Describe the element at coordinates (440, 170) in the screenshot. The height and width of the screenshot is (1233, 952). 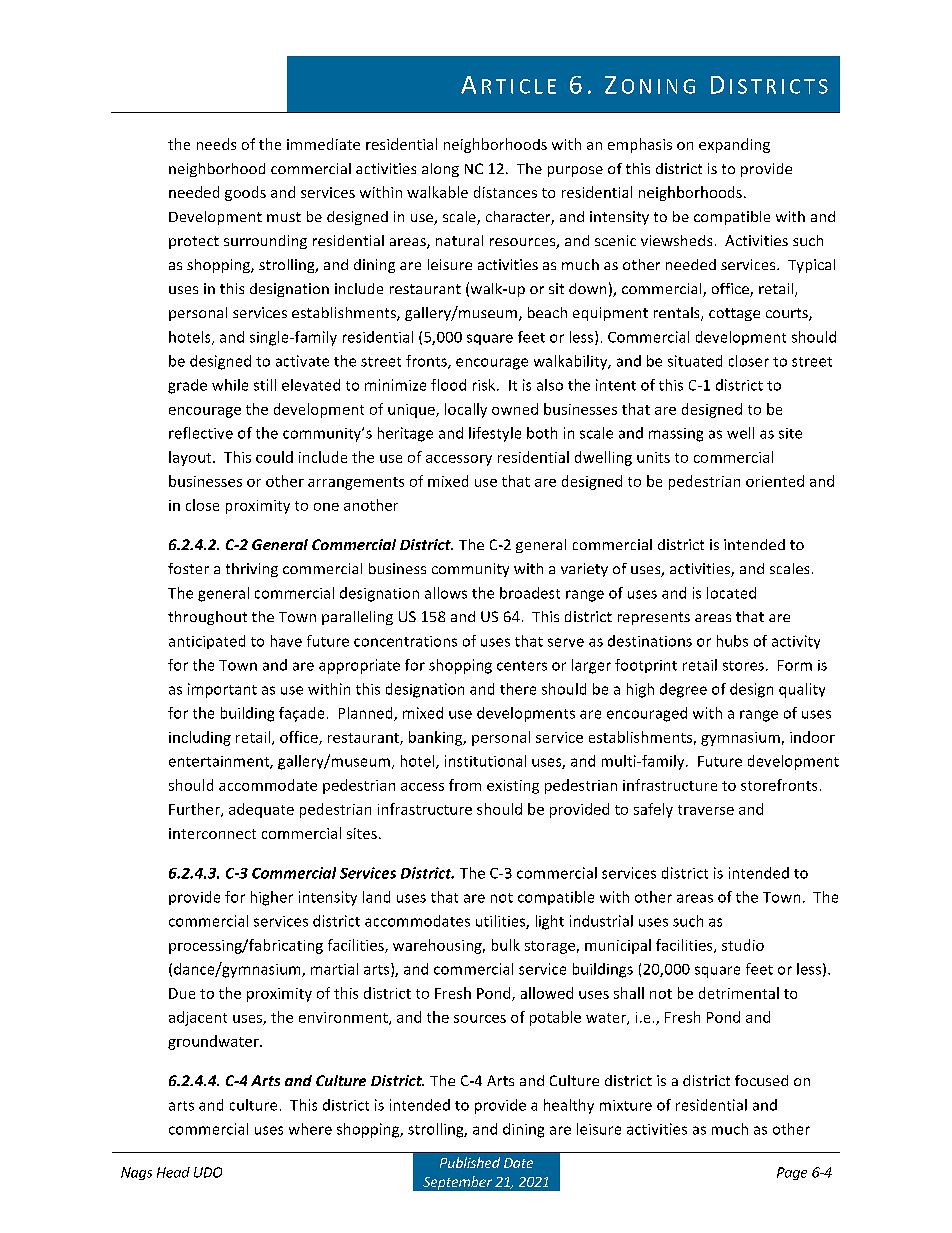
I see `along` at that location.
